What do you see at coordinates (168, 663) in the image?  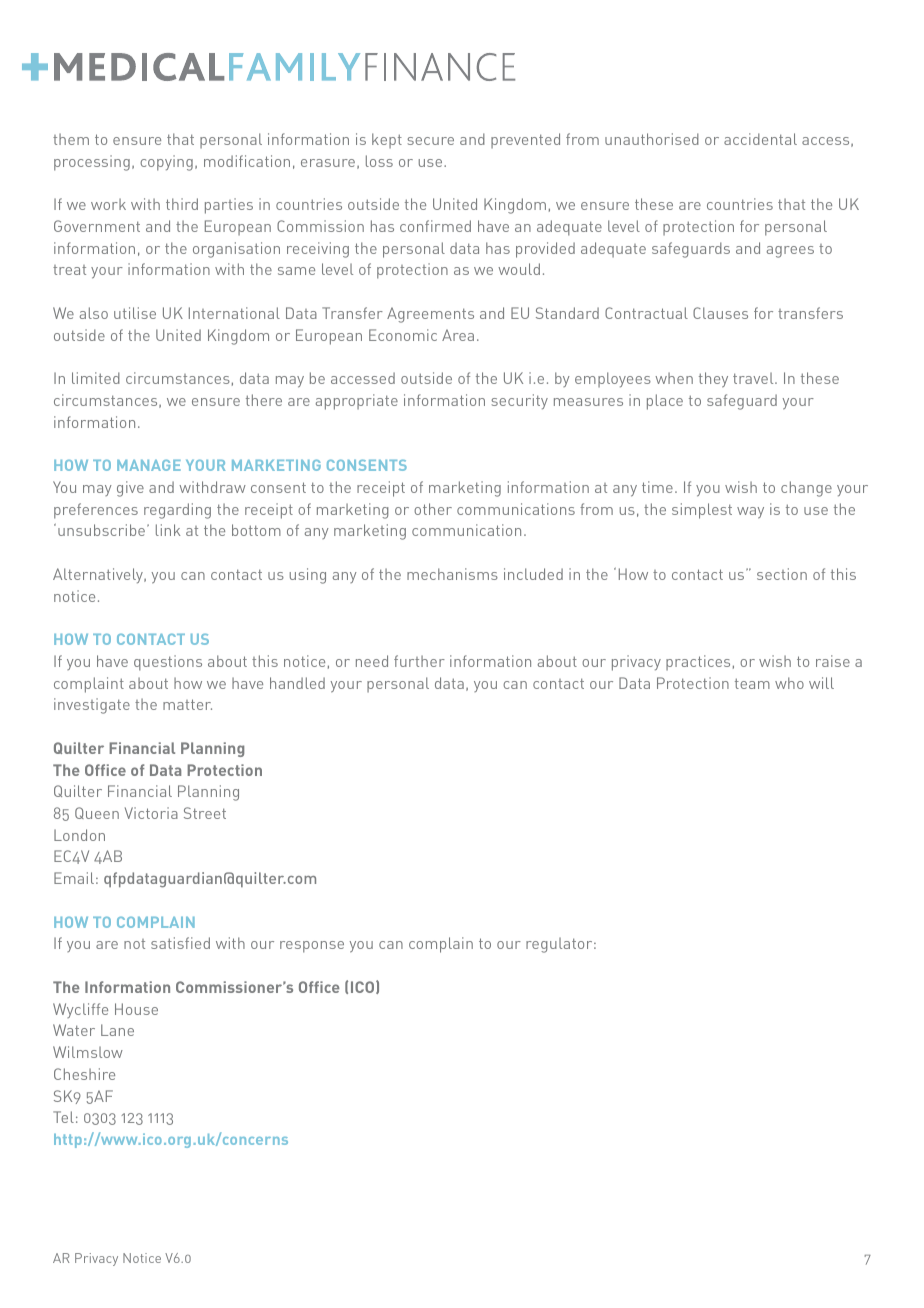 I see `questions` at bounding box center [168, 663].
